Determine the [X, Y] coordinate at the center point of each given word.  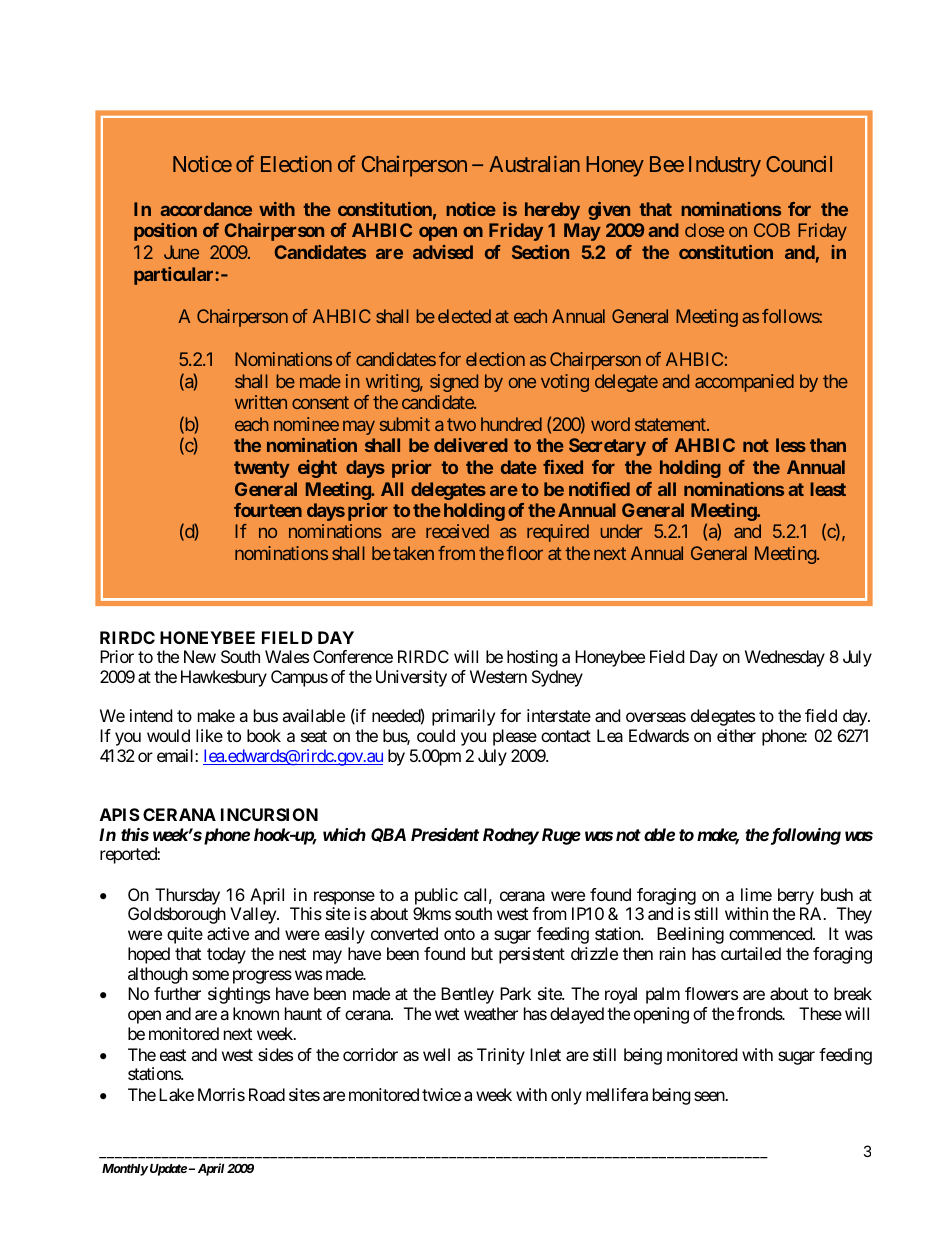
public [436, 896]
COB [772, 230]
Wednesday [785, 658]
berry [796, 896]
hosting [532, 658]
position [165, 232]
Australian [534, 164]
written [261, 402]
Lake [176, 1094]
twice [441, 1094]
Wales [287, 656]
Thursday [187, 896]
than [828, 445]
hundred [511, 424]
